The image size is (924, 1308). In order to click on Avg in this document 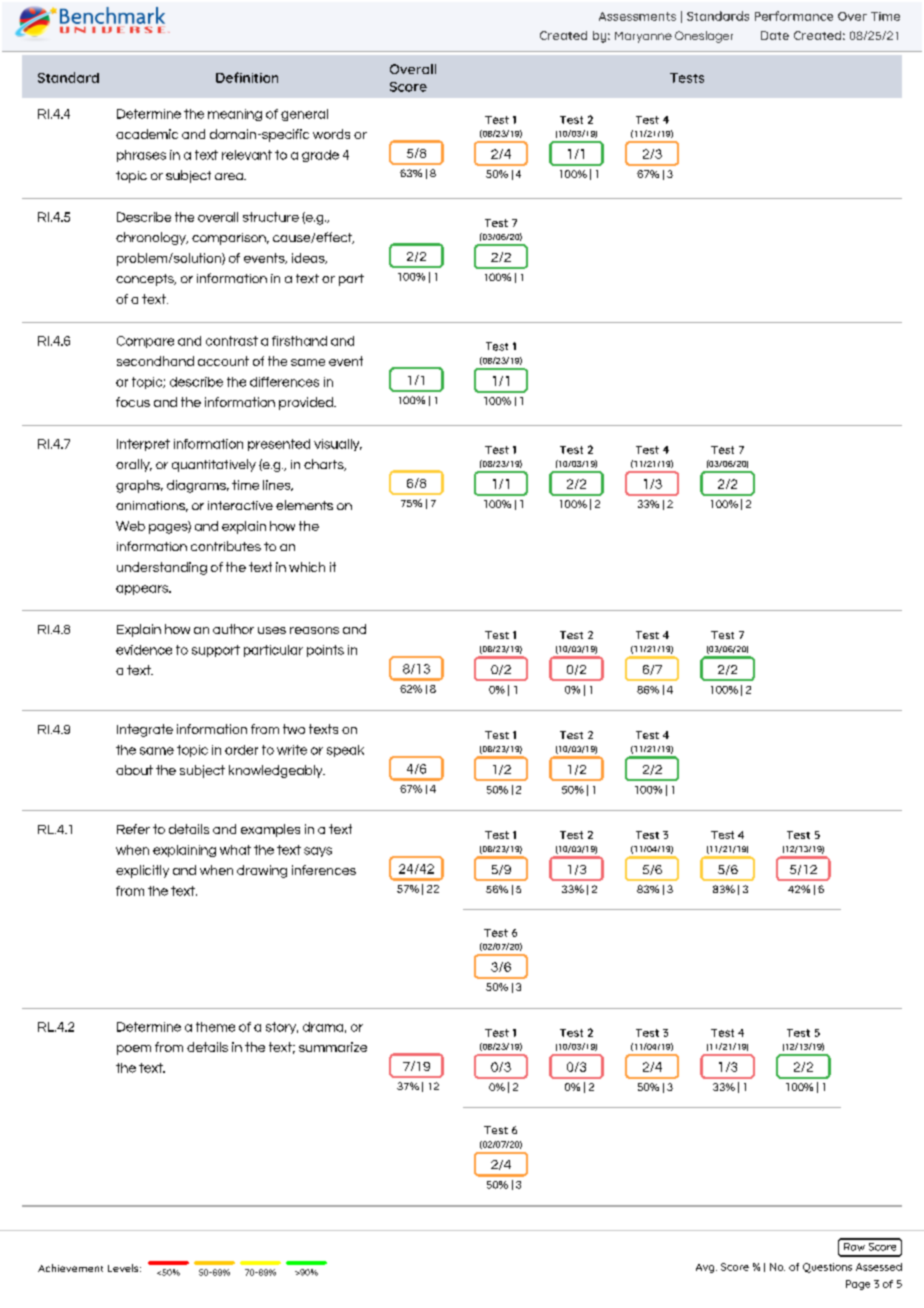, I will do `click(706, 1268)`.
